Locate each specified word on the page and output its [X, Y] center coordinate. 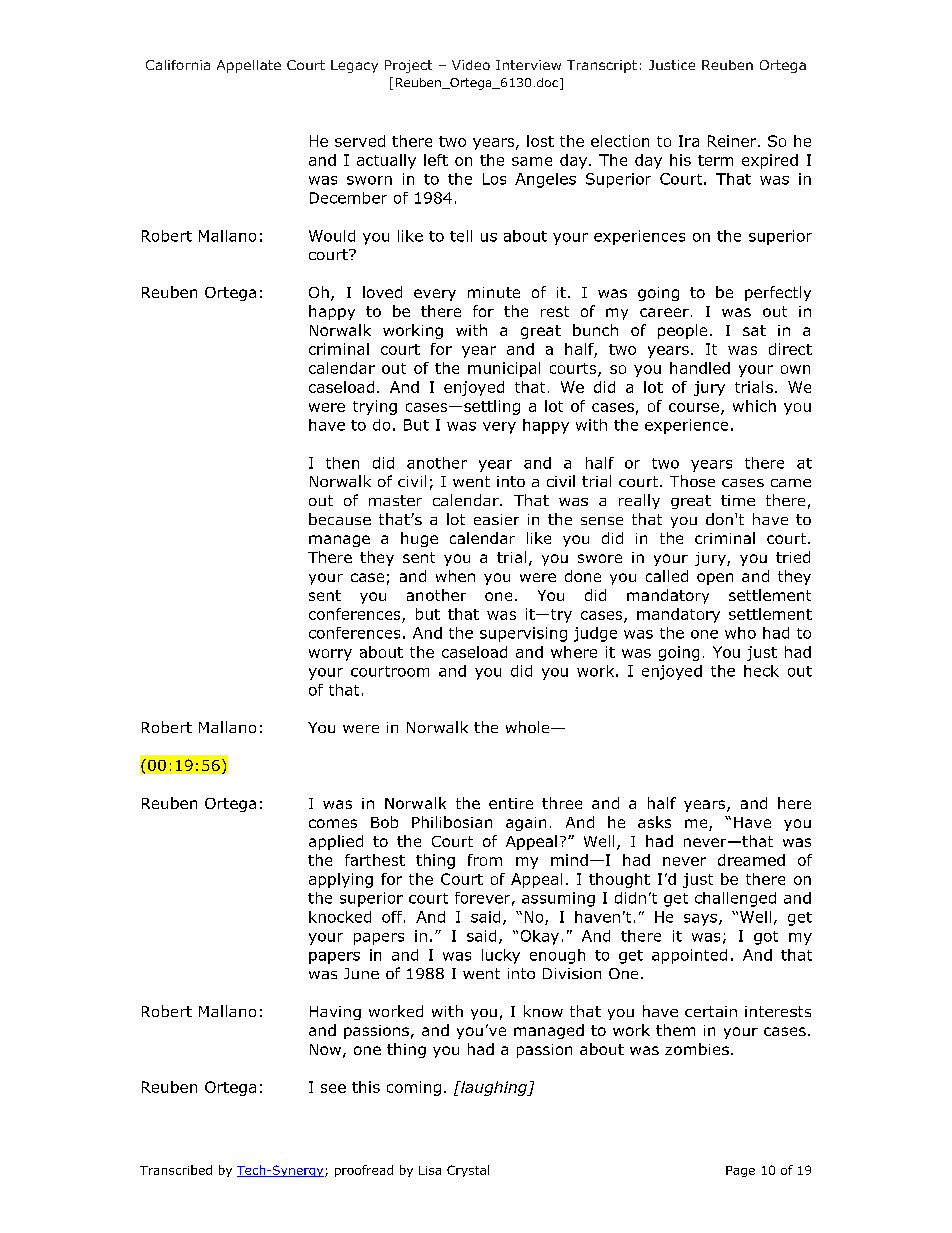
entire [511, 803]
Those [692, 481]
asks [654, 822]
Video [471, 65]
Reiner [733, 141]
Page [740, 1171]
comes [333, 823]
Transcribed [176, 1170]
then [342, 463]
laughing [494, 1088]
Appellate [249, 66]
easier [496, 519]
